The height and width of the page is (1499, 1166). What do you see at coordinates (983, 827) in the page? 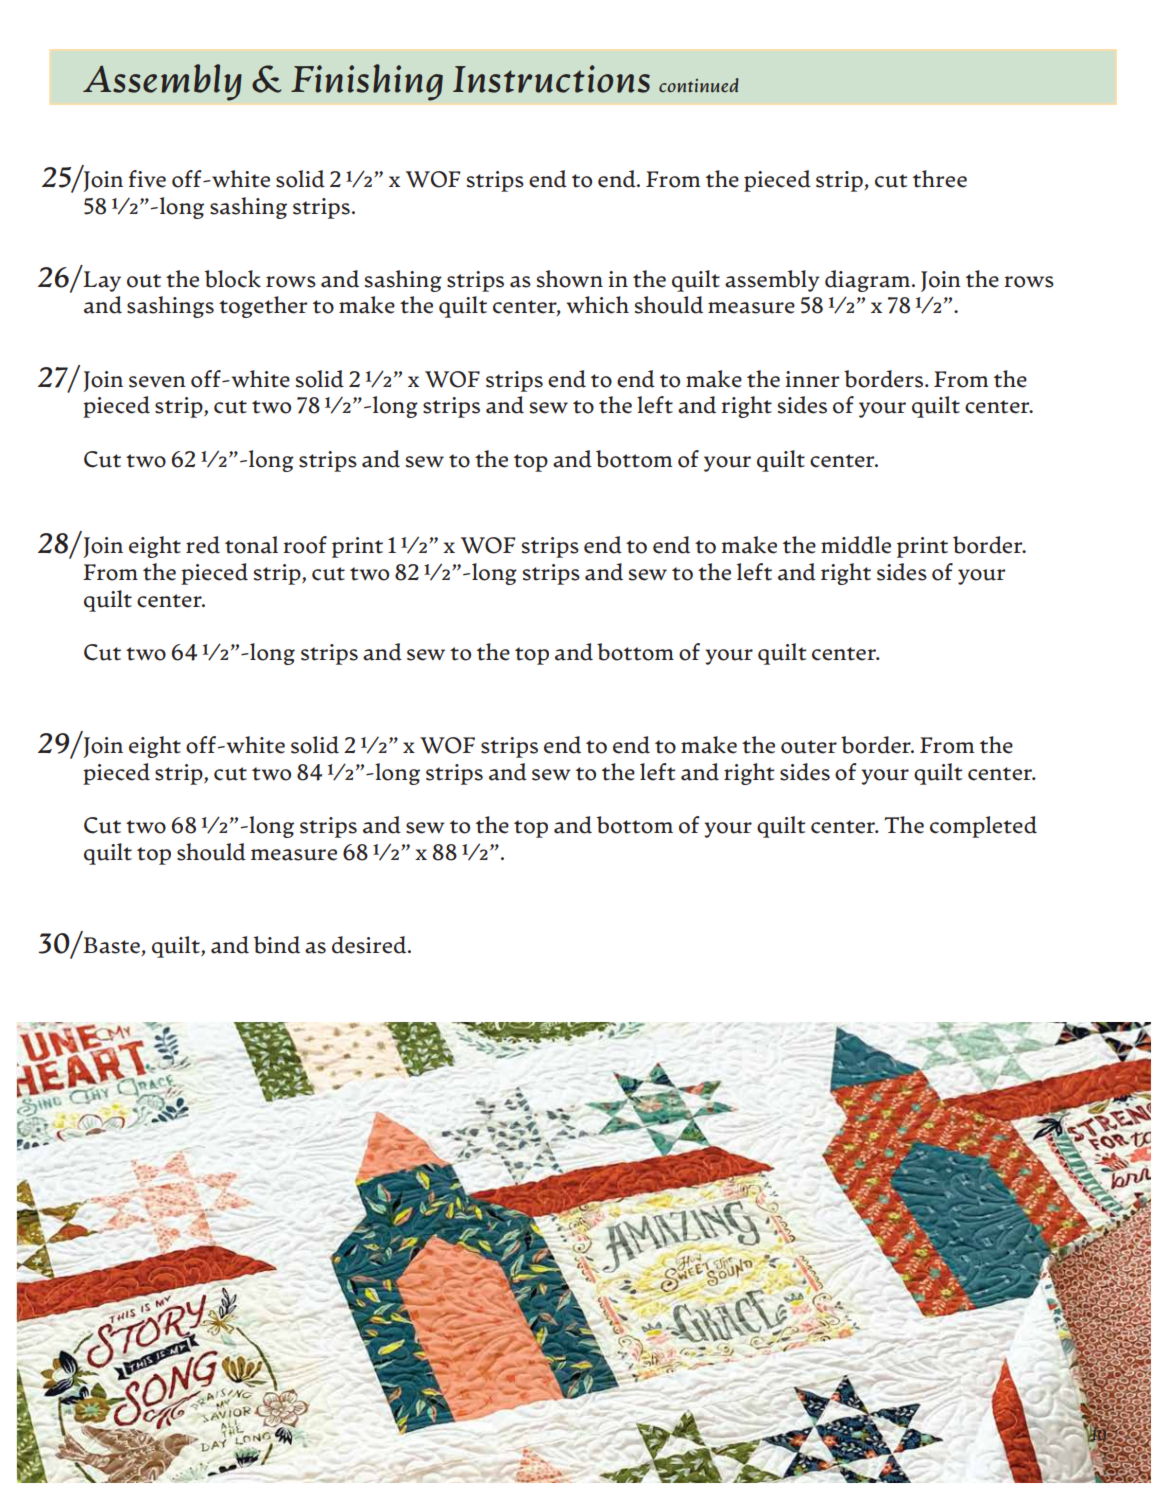
I see `completed` at bounding box center [983, 827].
